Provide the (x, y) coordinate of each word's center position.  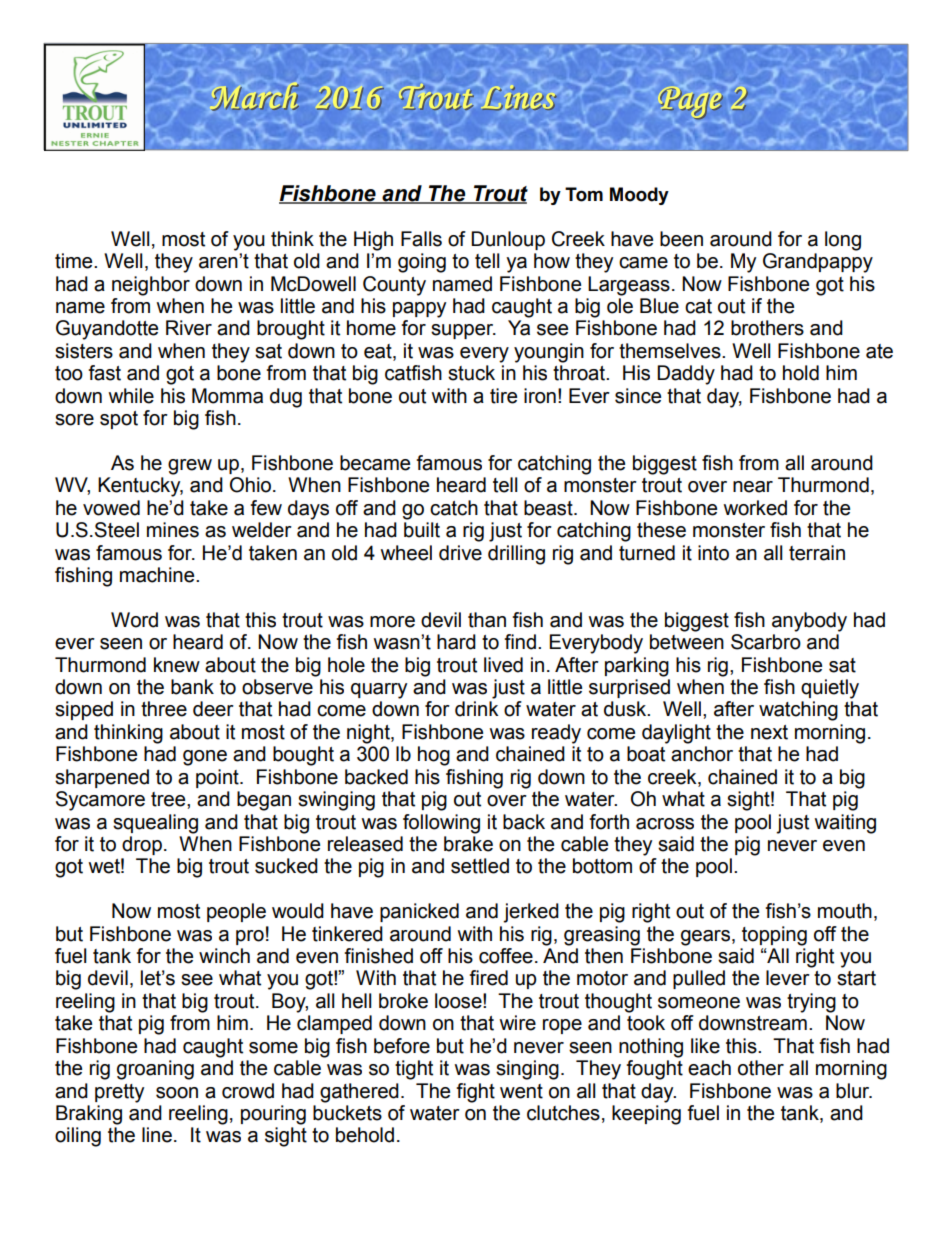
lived (503, 665)
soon (177, 1093)
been (681, 239)
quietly (830, 689)
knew (177, 665)
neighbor (151, 286)
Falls (421, 239)
